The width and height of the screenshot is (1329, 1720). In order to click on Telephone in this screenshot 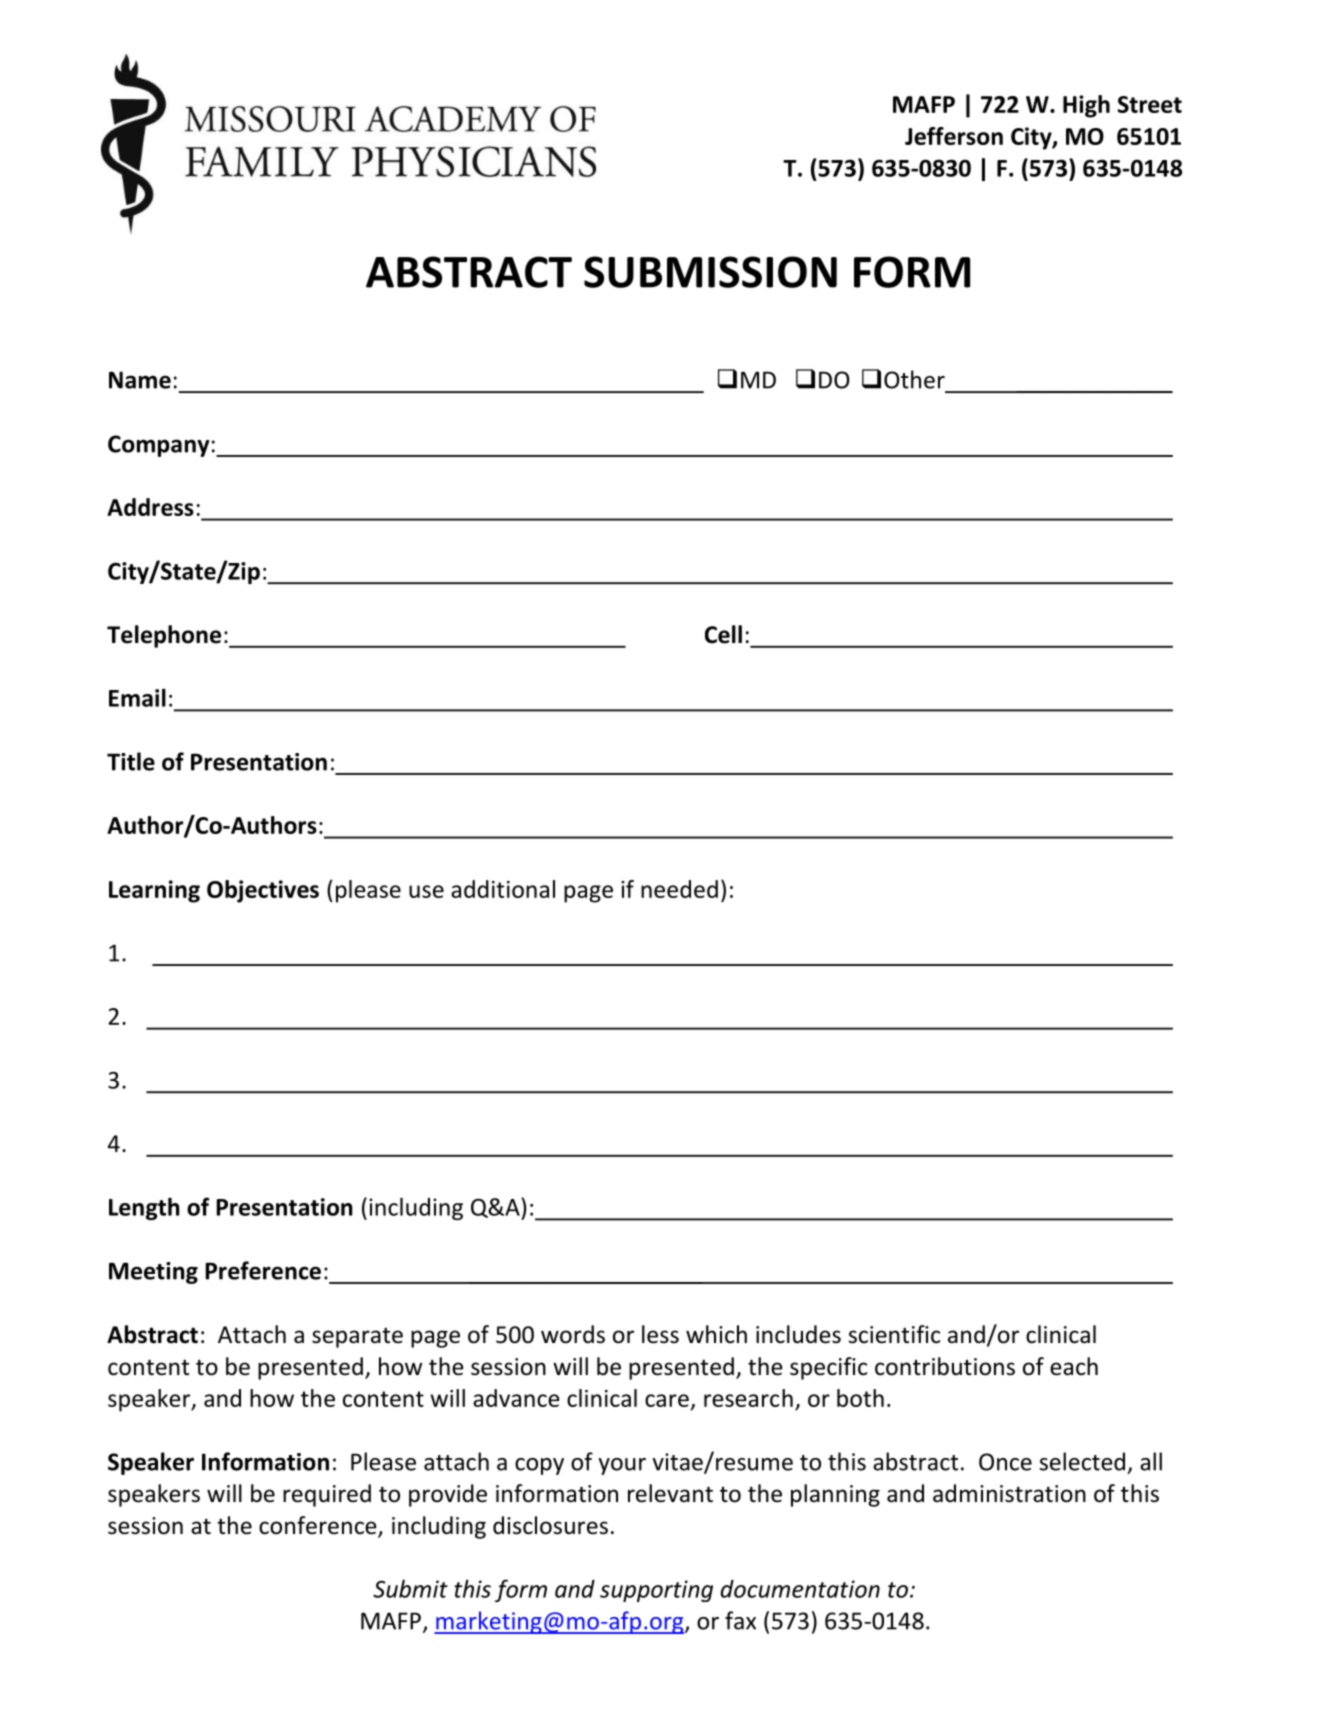, I will do `click(164, 636)`.
